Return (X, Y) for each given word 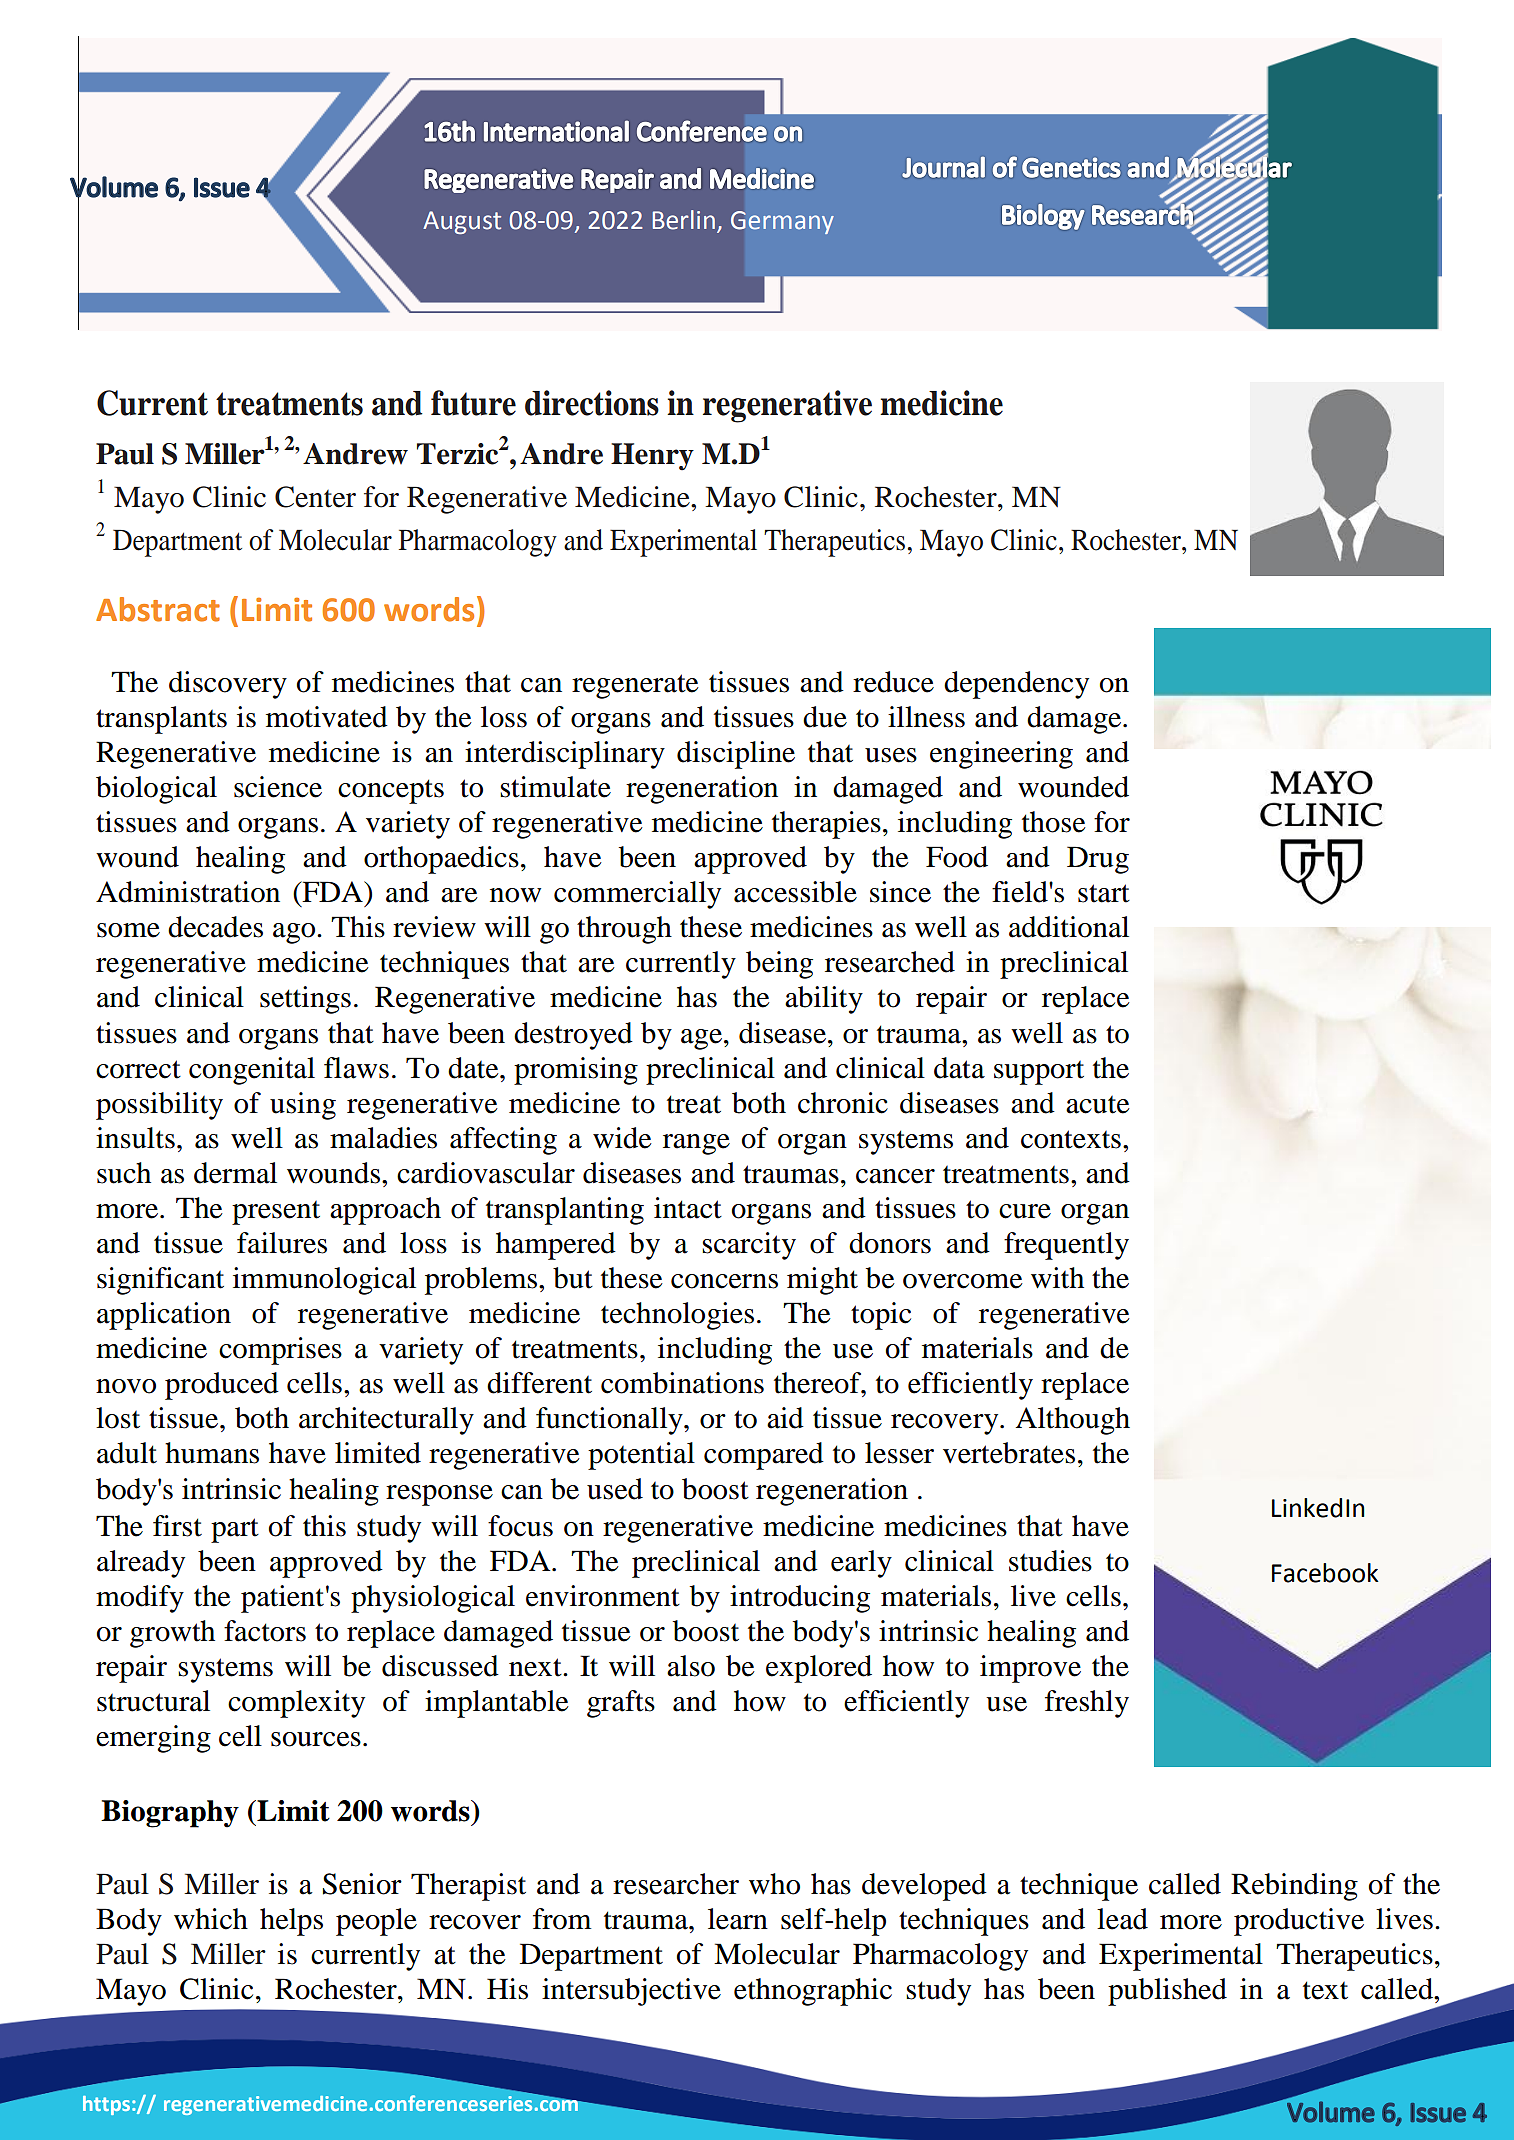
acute (1098, 1105)
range (696, 1144)
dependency (1016, 685)
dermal (235, 1173)
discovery (228, 685)
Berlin (684, 220)
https (106, 2105)
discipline (736, 755)
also (691, 1666)
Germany (782, 222)
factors (265, 1631)
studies (1050, 1561)
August (462, 222)
